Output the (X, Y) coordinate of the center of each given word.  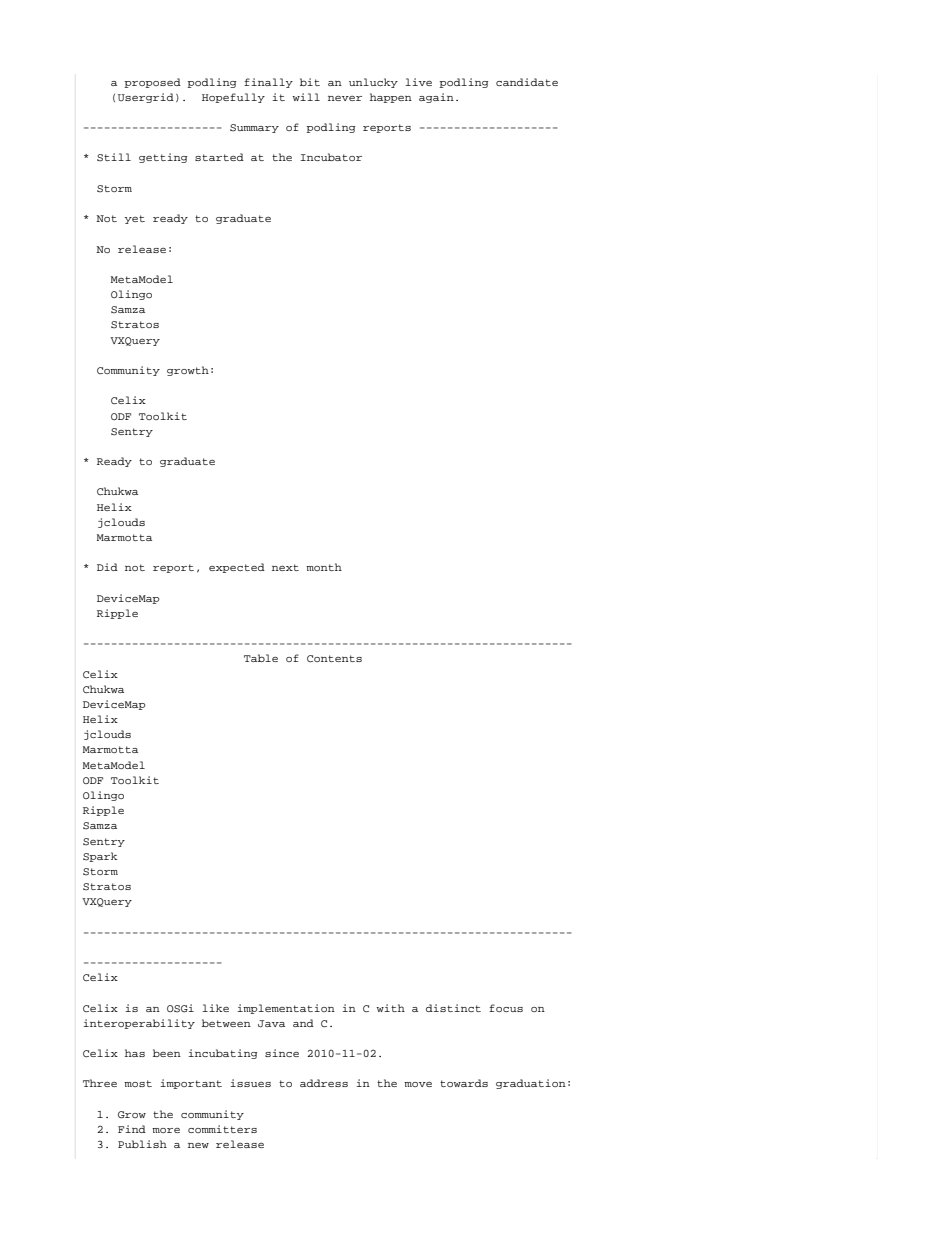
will (306, 97)
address (324, 1083)
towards (464, 1083)
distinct (453, 1008)
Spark (100, 857)
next (285, 567)
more (166, 1130)
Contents (334, 658)
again (436, 98)
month (324, 567)
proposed (152, 83)
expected (237, 568)
